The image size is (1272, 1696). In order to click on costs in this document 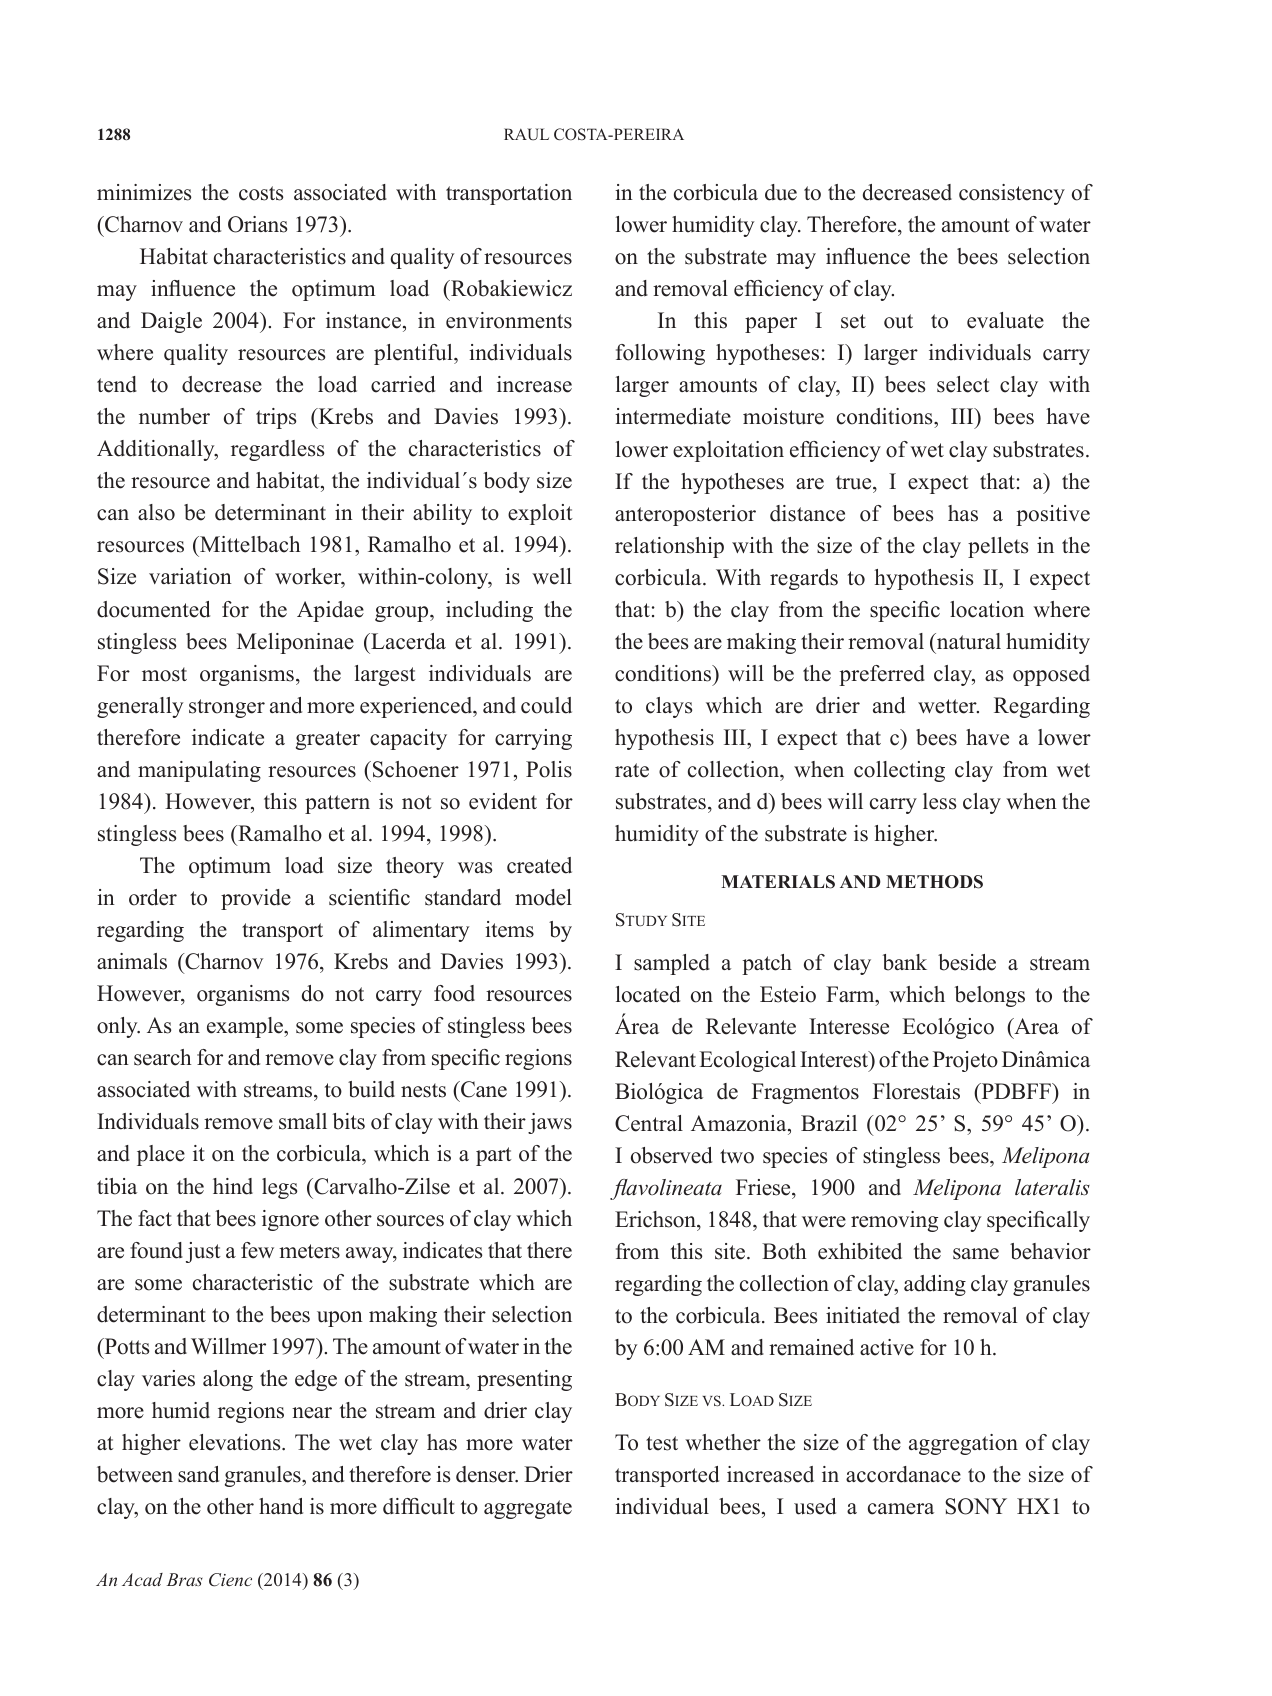, I will do `click(261, 193)`.
